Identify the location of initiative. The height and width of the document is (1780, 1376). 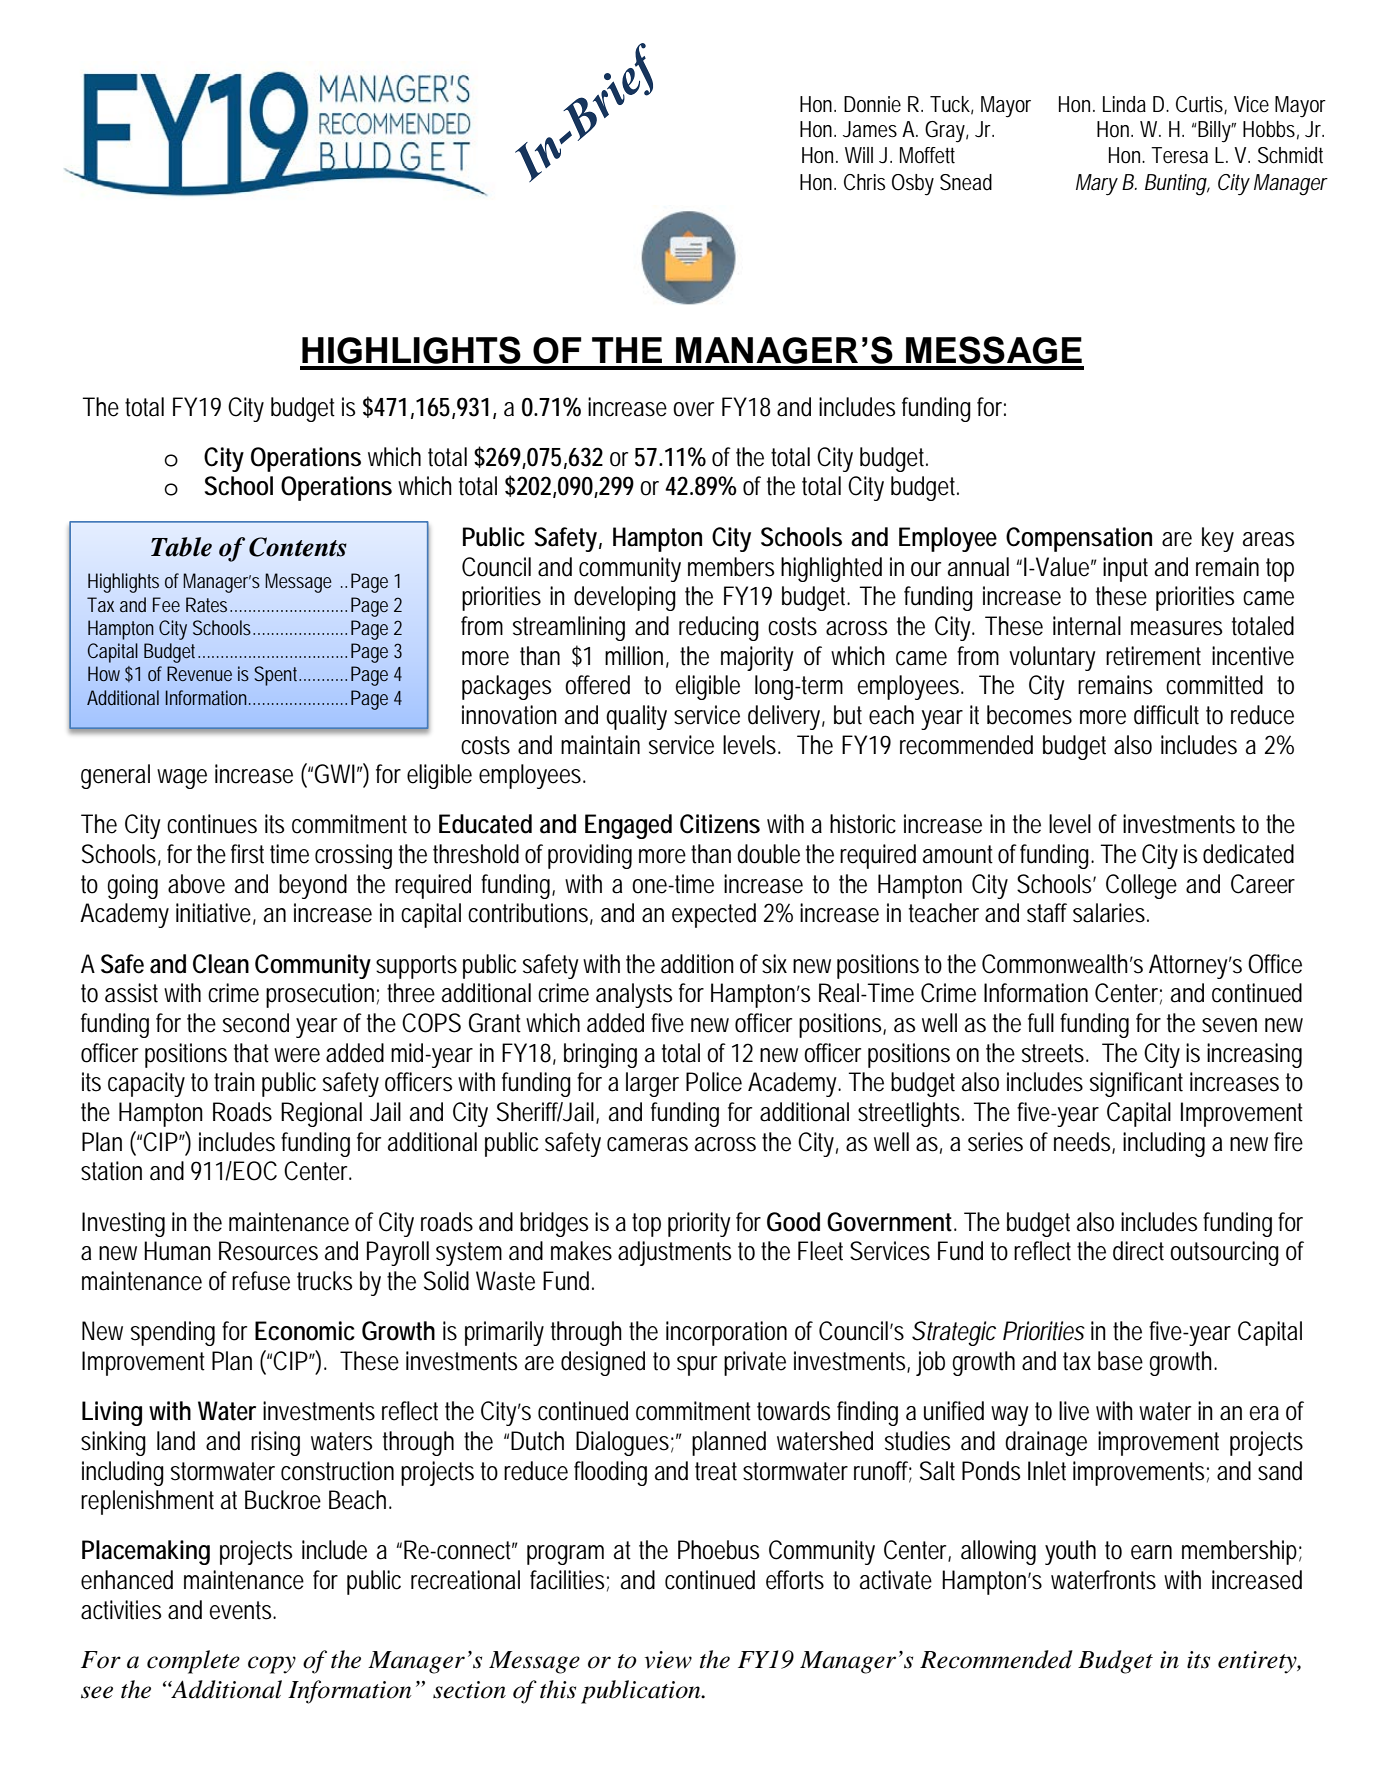
(216, 914).
